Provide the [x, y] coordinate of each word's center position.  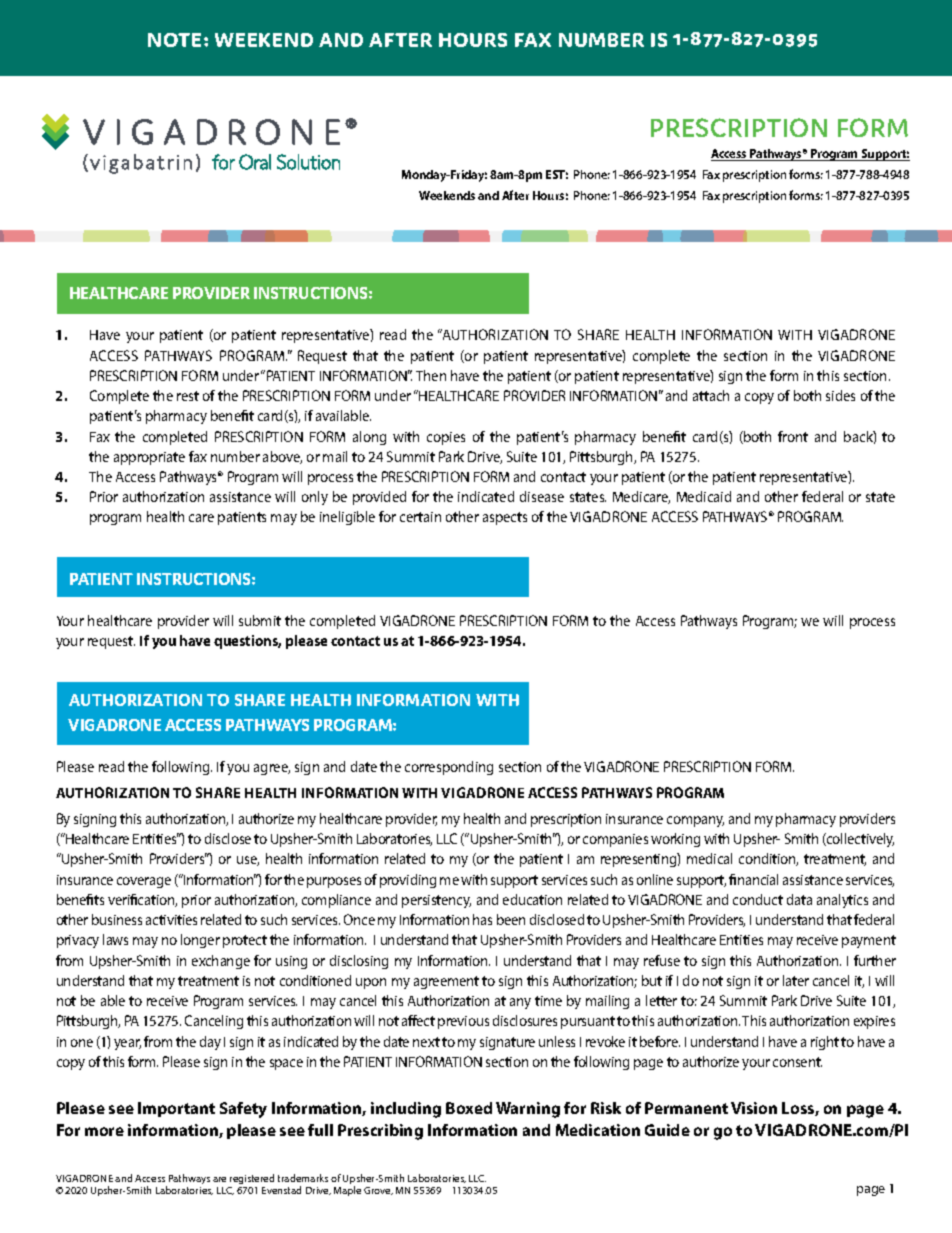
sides [840, 395]
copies [446, 438]
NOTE [176, 40]
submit [260, 620]
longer [200, 941]
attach [711, 395]
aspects [505, 518]
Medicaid [704, 496]
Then [431, 375]
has [482, 919]
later [796, 980]
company [695, 821]
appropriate [149, 458]
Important [176, 1109]
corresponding [449, 768]
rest [188, 396]
